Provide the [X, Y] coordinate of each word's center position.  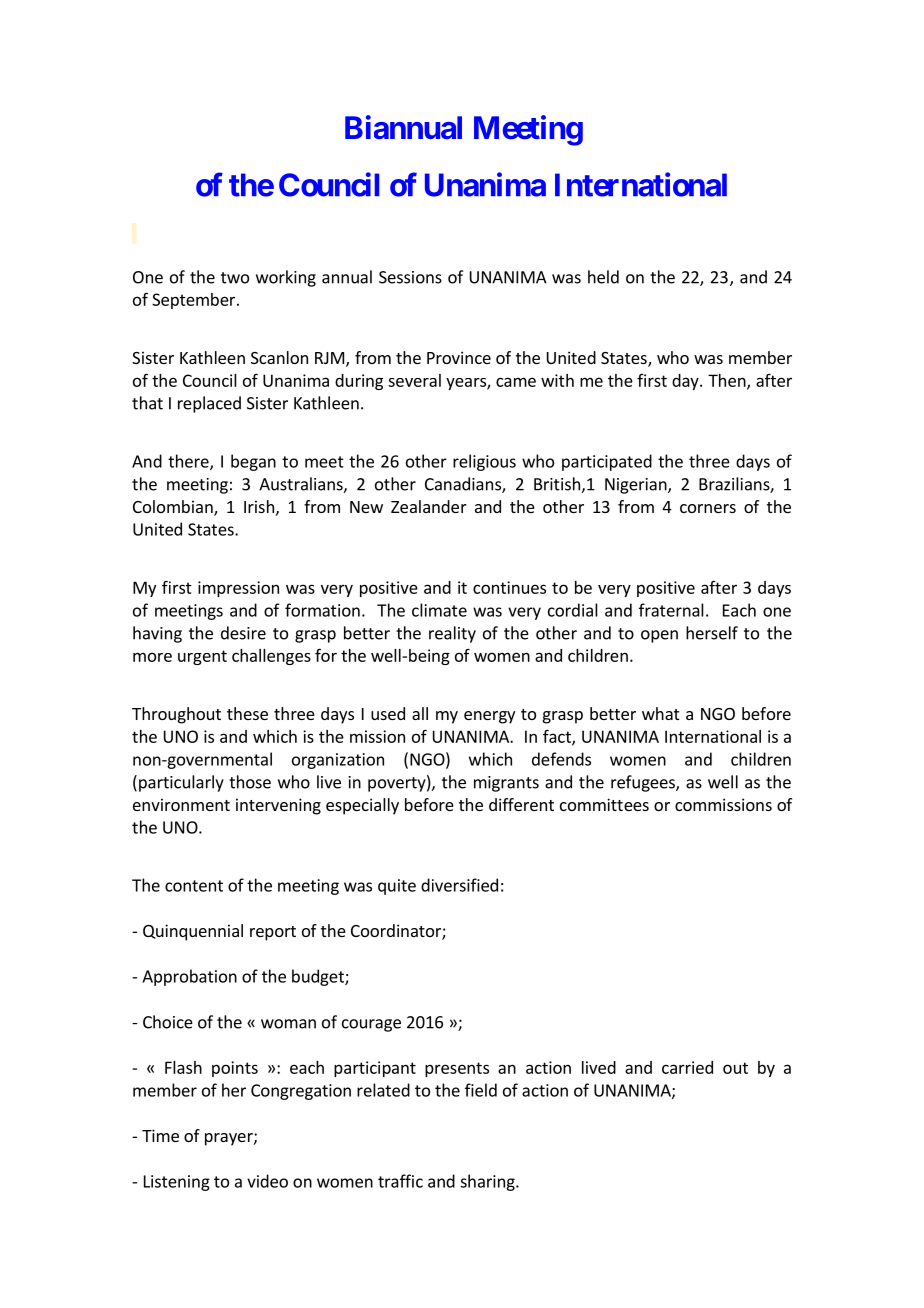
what [660, 713]
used [388, 713]
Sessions [410, 277]
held [603, 277]
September [195, 301]
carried [687, 1067]
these [247, 713]
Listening [177, 1183]
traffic [400, 1181]
